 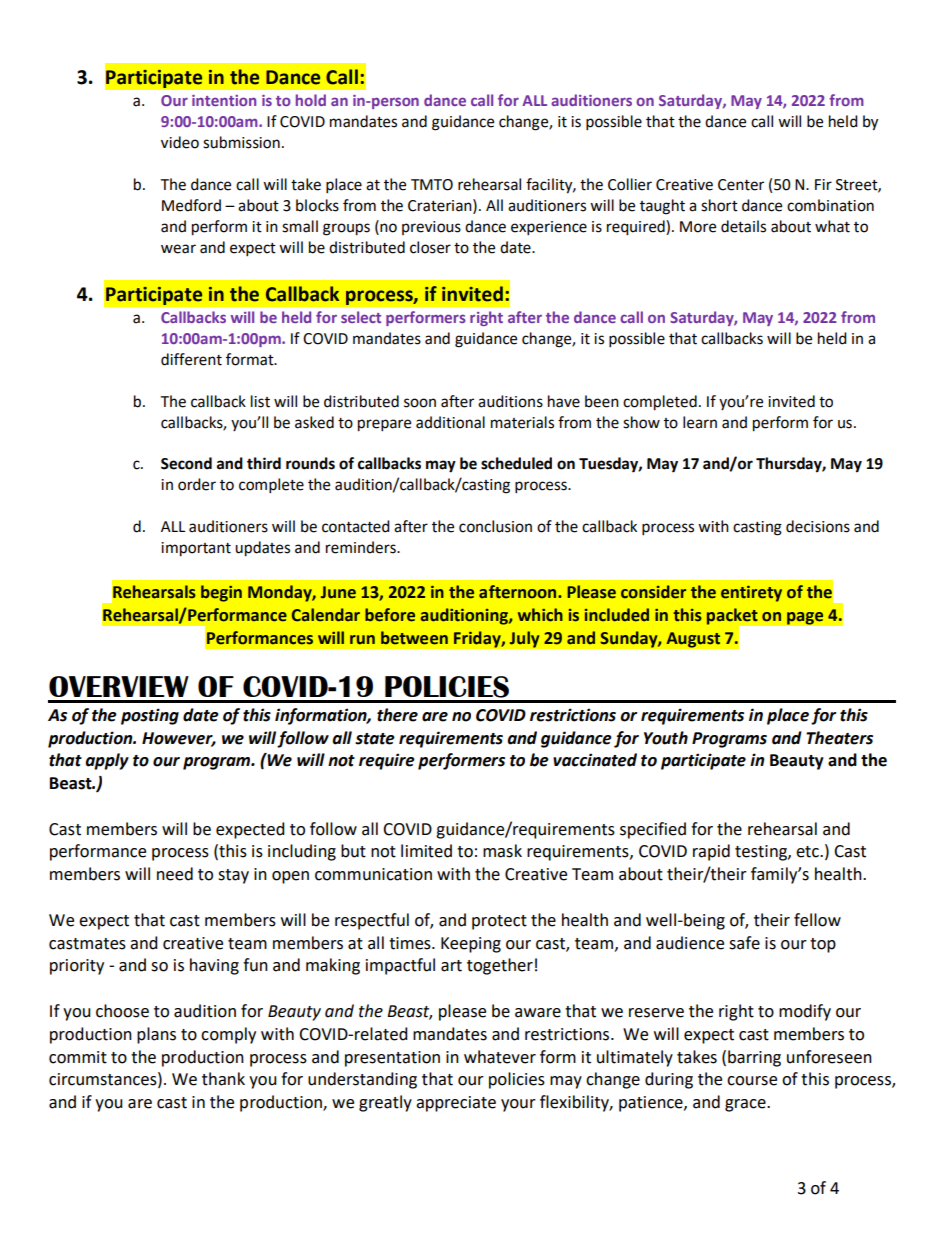 What do you see at coordinates (180, 142) in the screenshot?
I see `video` at bounding box center [180, 142].
